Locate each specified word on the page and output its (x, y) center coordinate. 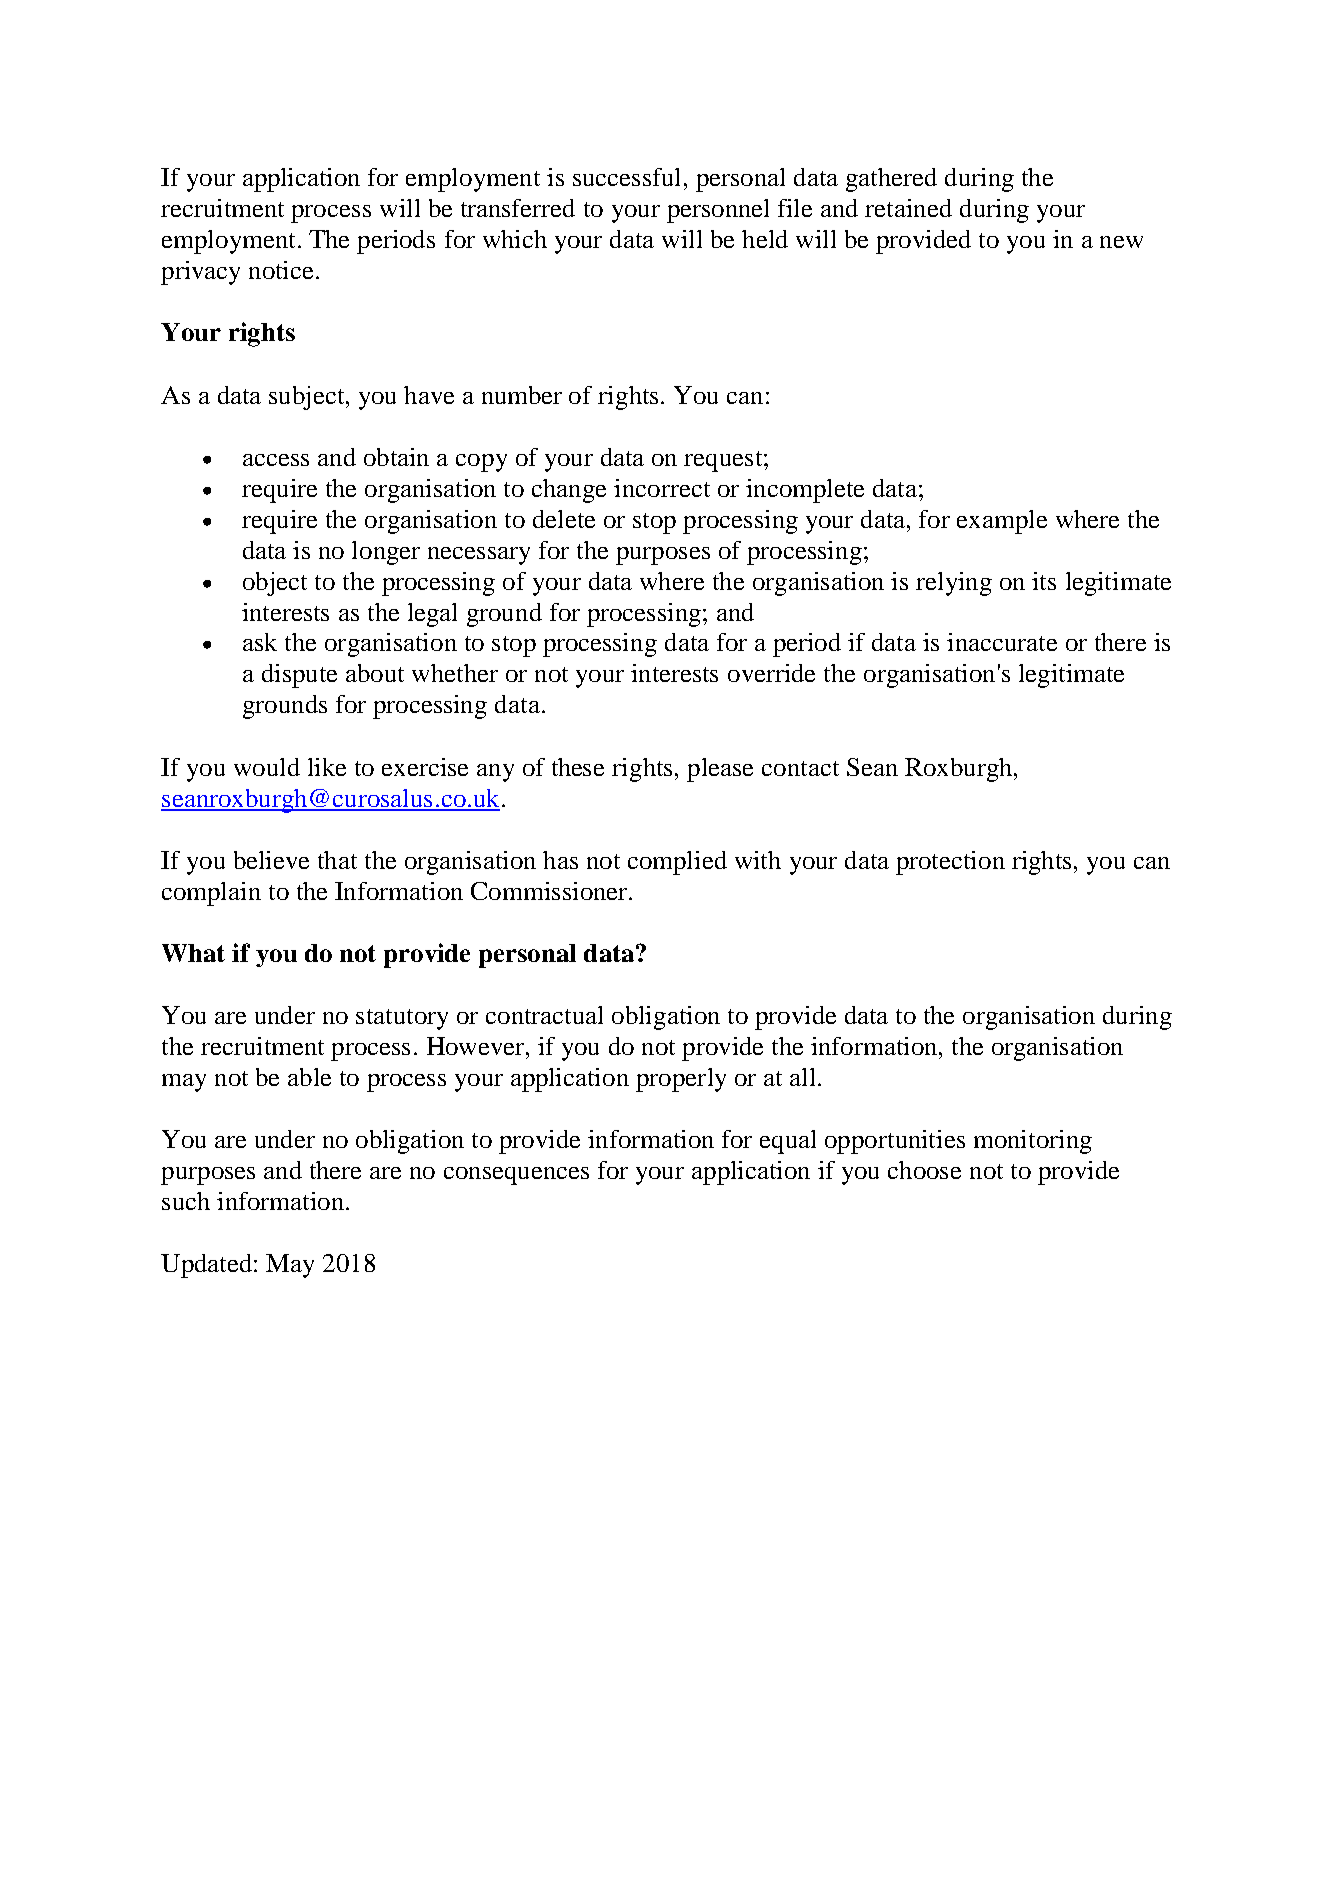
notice (281, 270)
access (276, 460)
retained (908, 208)
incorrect (662, 488)
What (193, 953)
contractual (544, 1015)
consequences (516, 1176)
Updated (208, 1266)
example (1002, 522)
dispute (299, 676)
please (720, 770)
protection (950, 863)
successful (626, 177)
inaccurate (1002, 642)
